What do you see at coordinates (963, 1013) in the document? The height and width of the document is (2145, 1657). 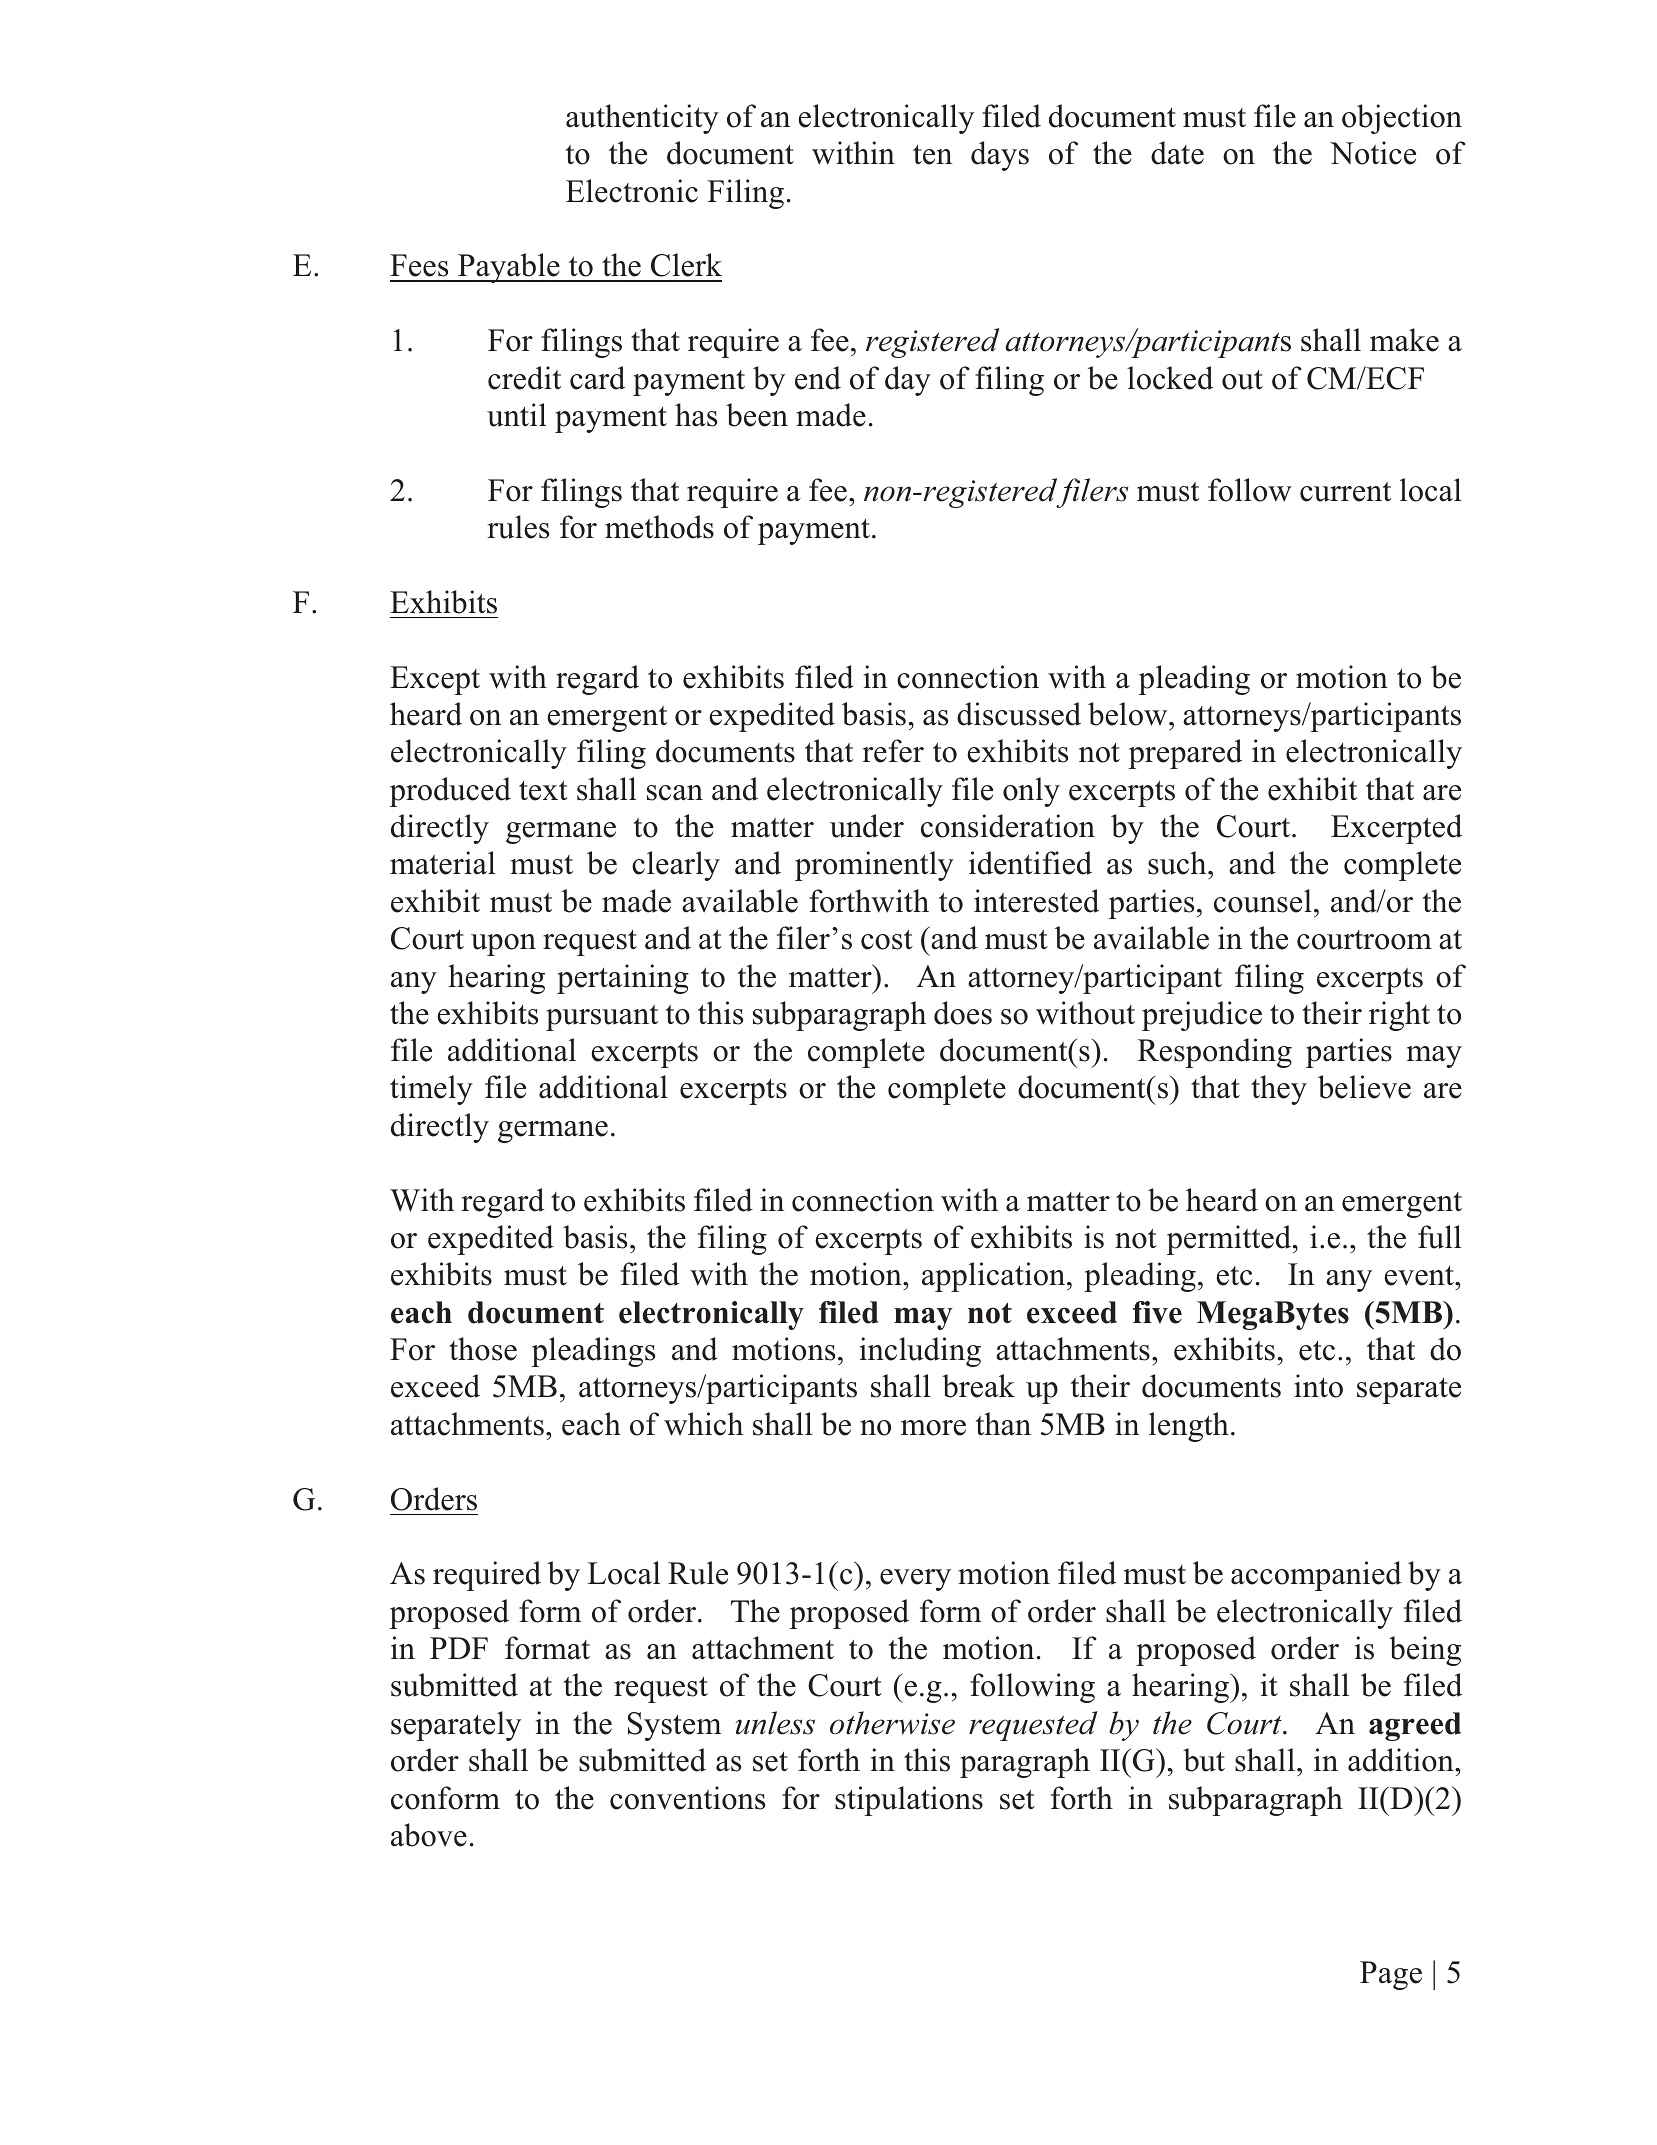 I see `does` at bounding box center [963, 1013].
